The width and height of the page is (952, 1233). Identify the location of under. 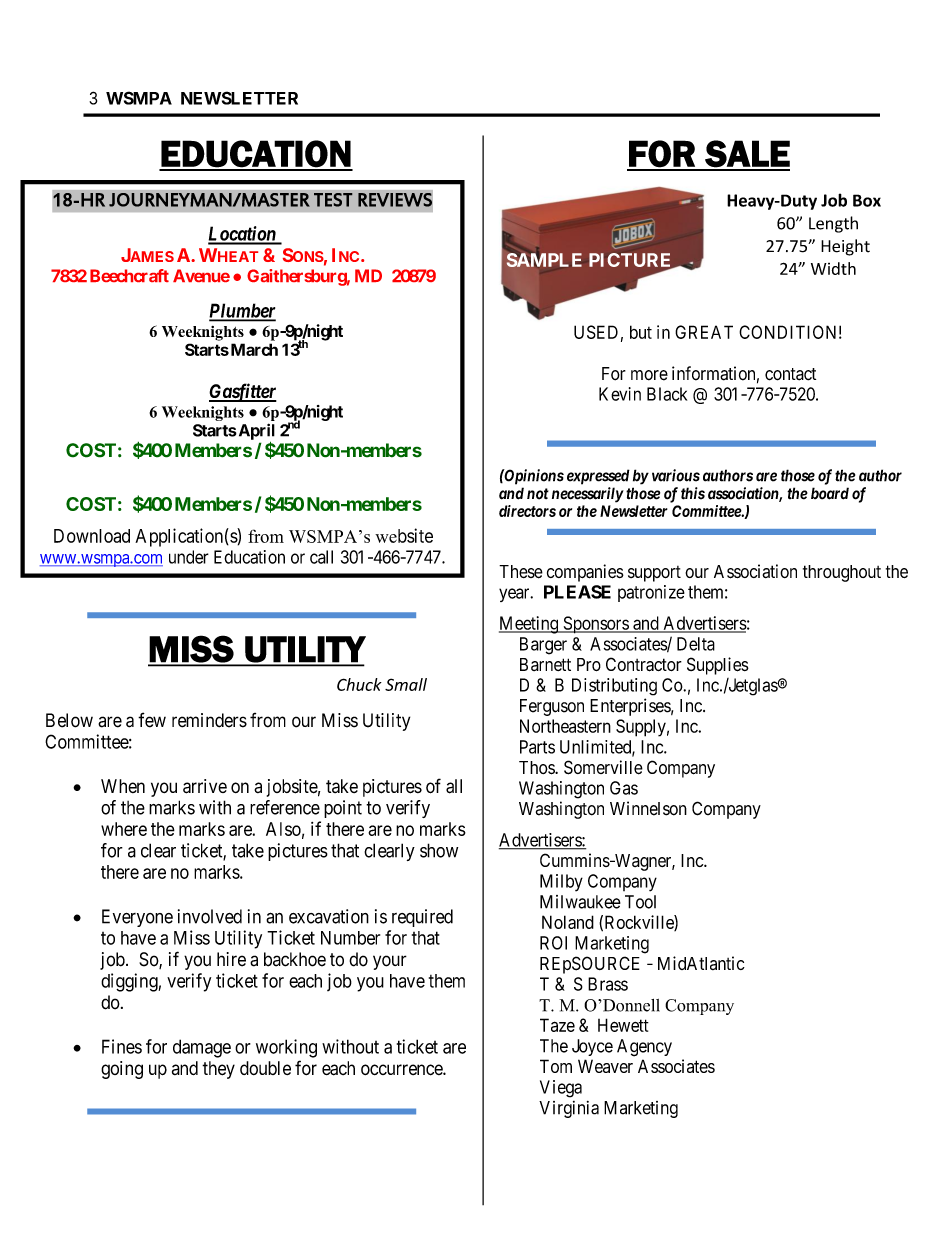
(189, 557).
